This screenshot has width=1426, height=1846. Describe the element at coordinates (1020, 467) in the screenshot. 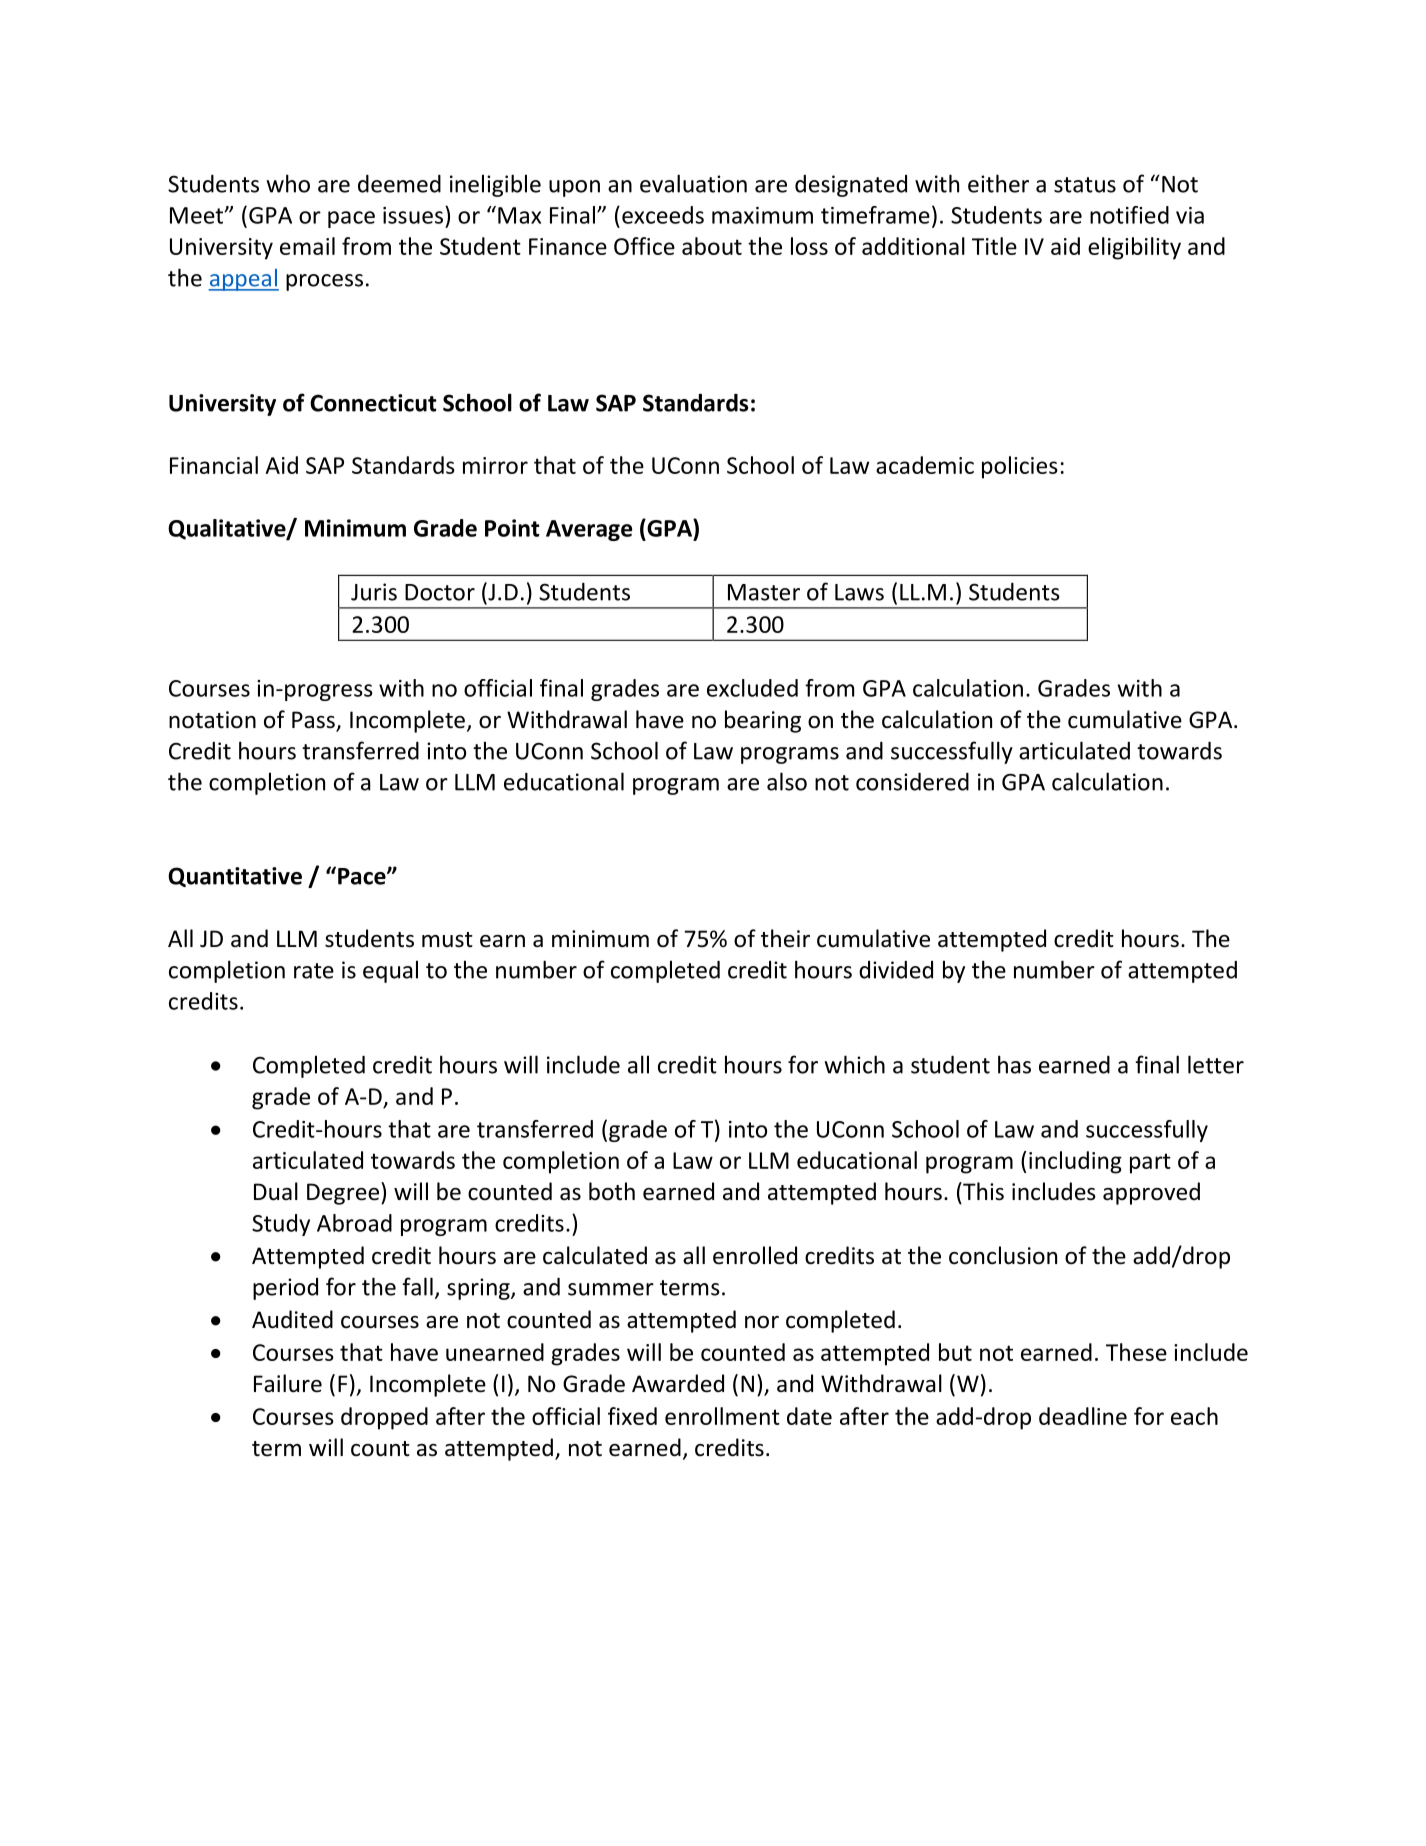

I see `policies` at that location.
